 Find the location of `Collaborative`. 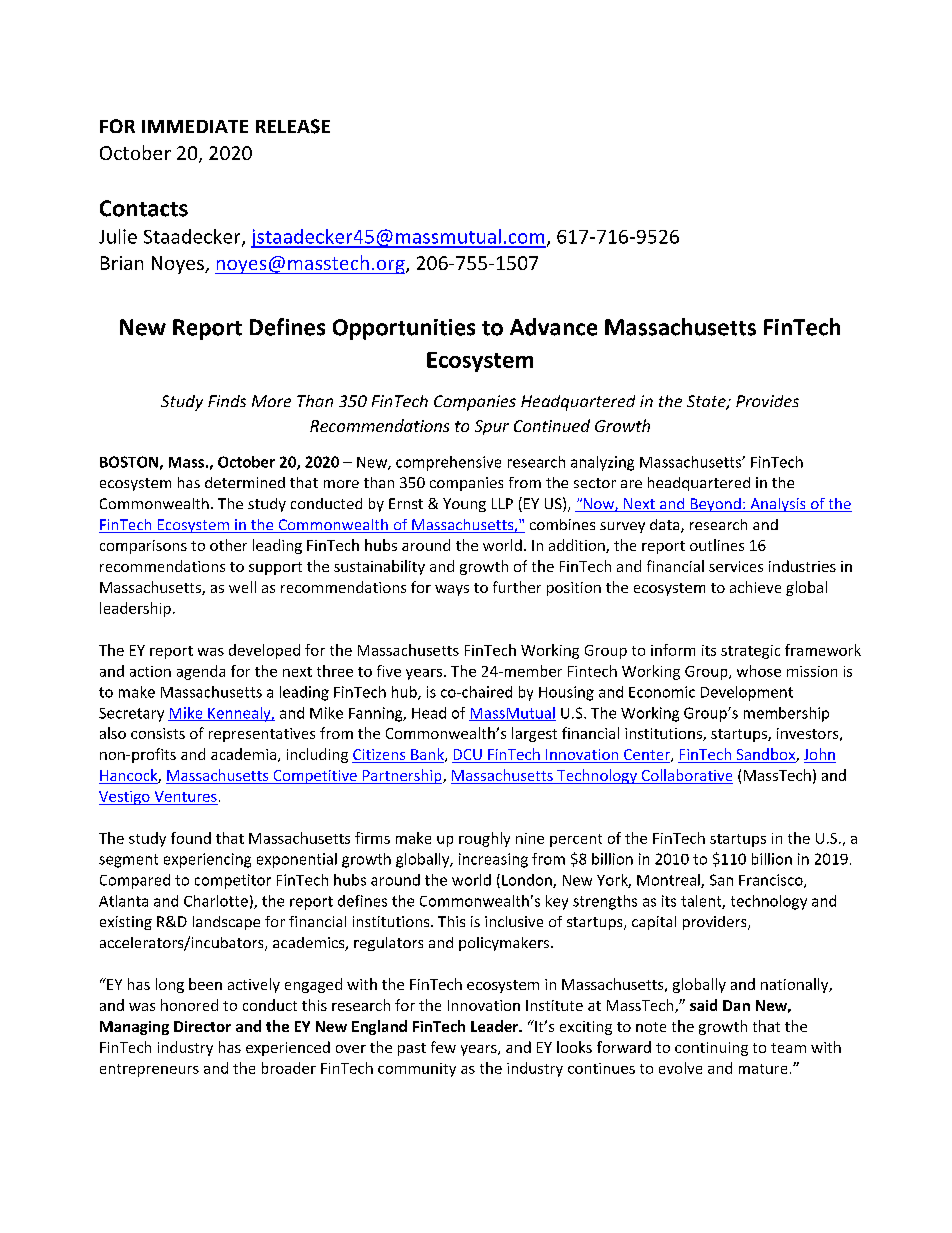

Collaborative is located at coordinates (687, 775).
